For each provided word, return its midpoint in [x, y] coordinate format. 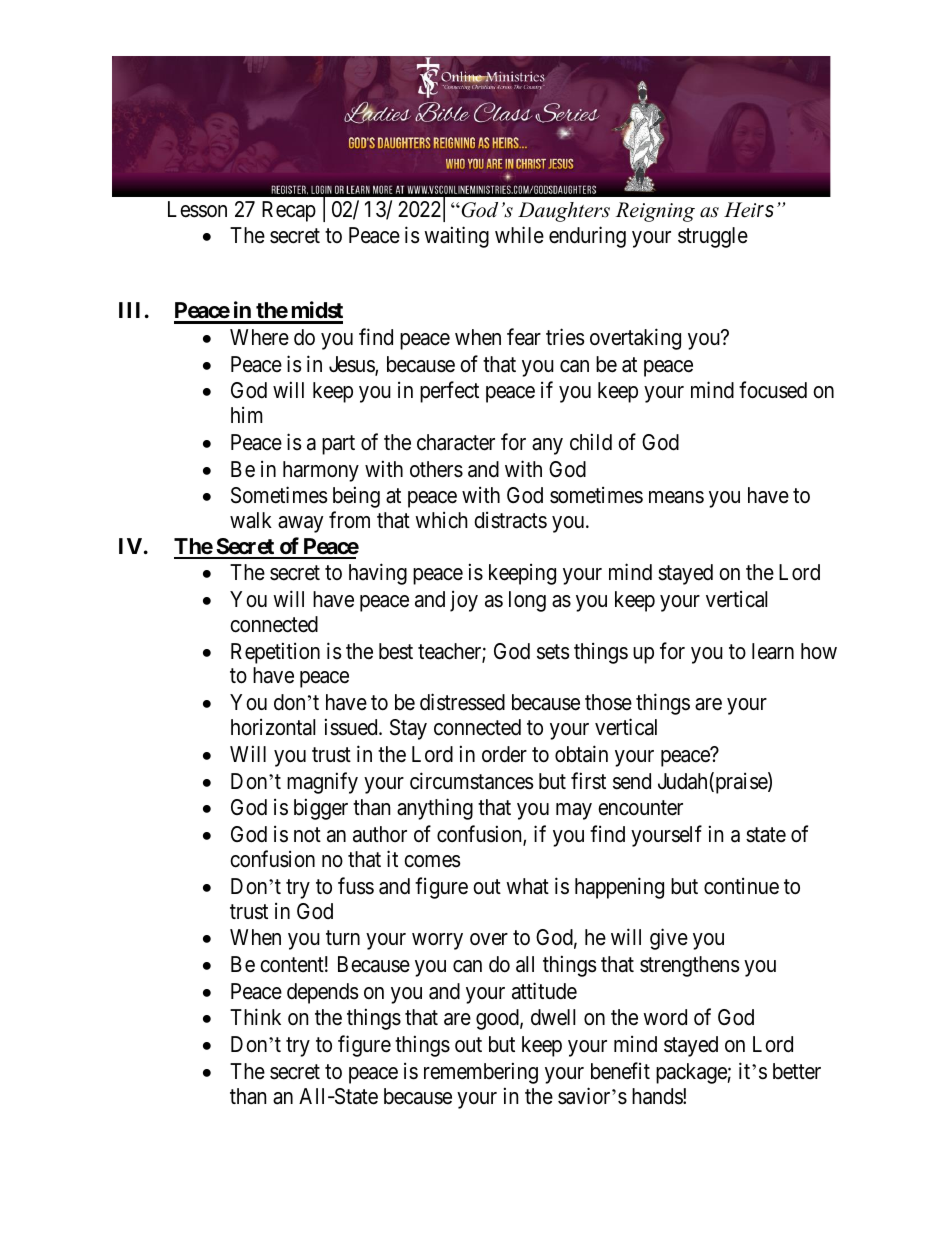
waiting [456, 237]
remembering [481, 1073]
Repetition [275, 653]
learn [773, 651]
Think [255, 1017]
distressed [462, 702]
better [797, 1071]
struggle [713, 237]
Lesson [197, 209]
